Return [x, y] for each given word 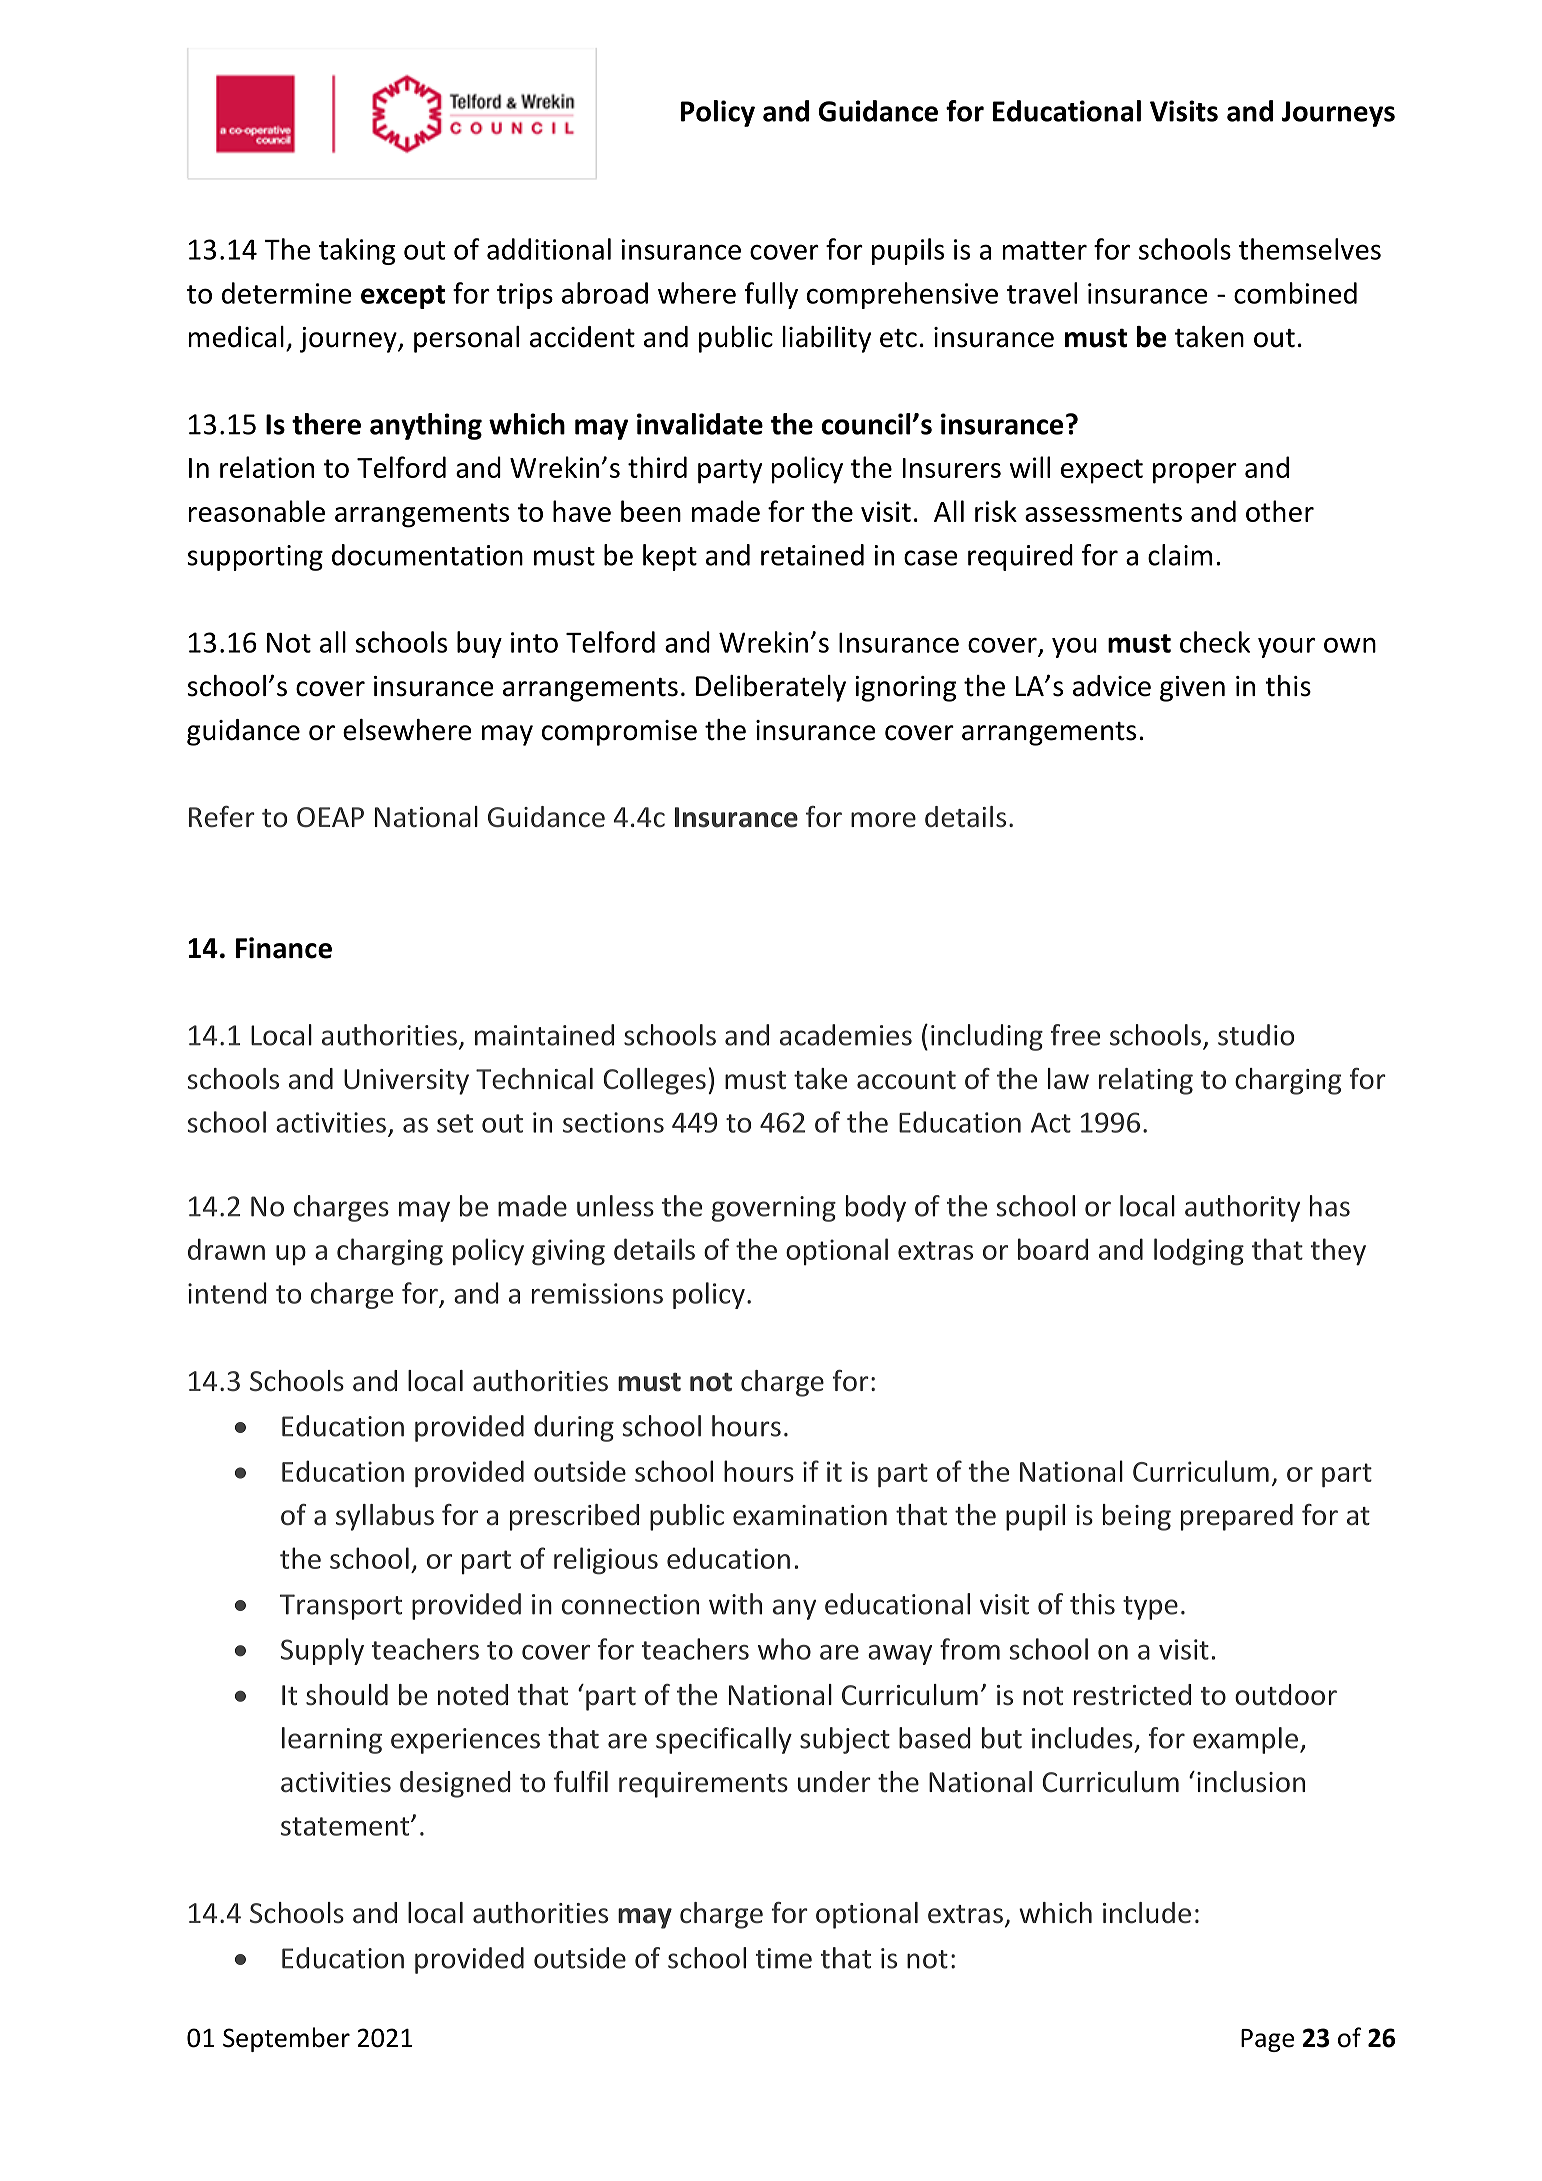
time [784, 1958]
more [883, 820]
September [286, 2039]
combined [1295, 293]
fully [771, 295]
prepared [1237, 1517]
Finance [284, 948]
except [403, 297]
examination [810, 1515]
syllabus [385, 1517]
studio [1256, 1035]
